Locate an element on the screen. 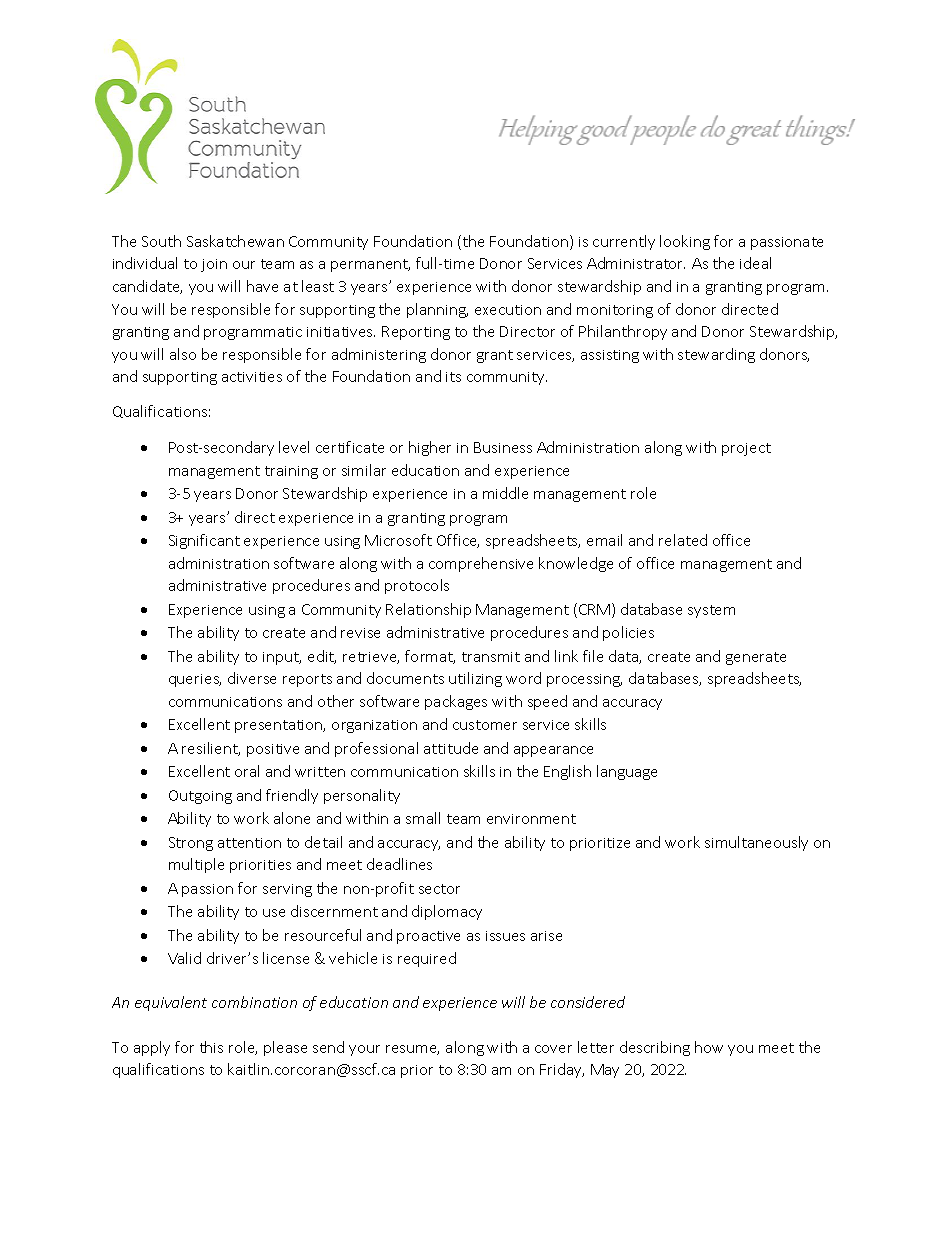 The height and width of the screenshot is (1233, 952). queries is located at coordinates (195, 680).
